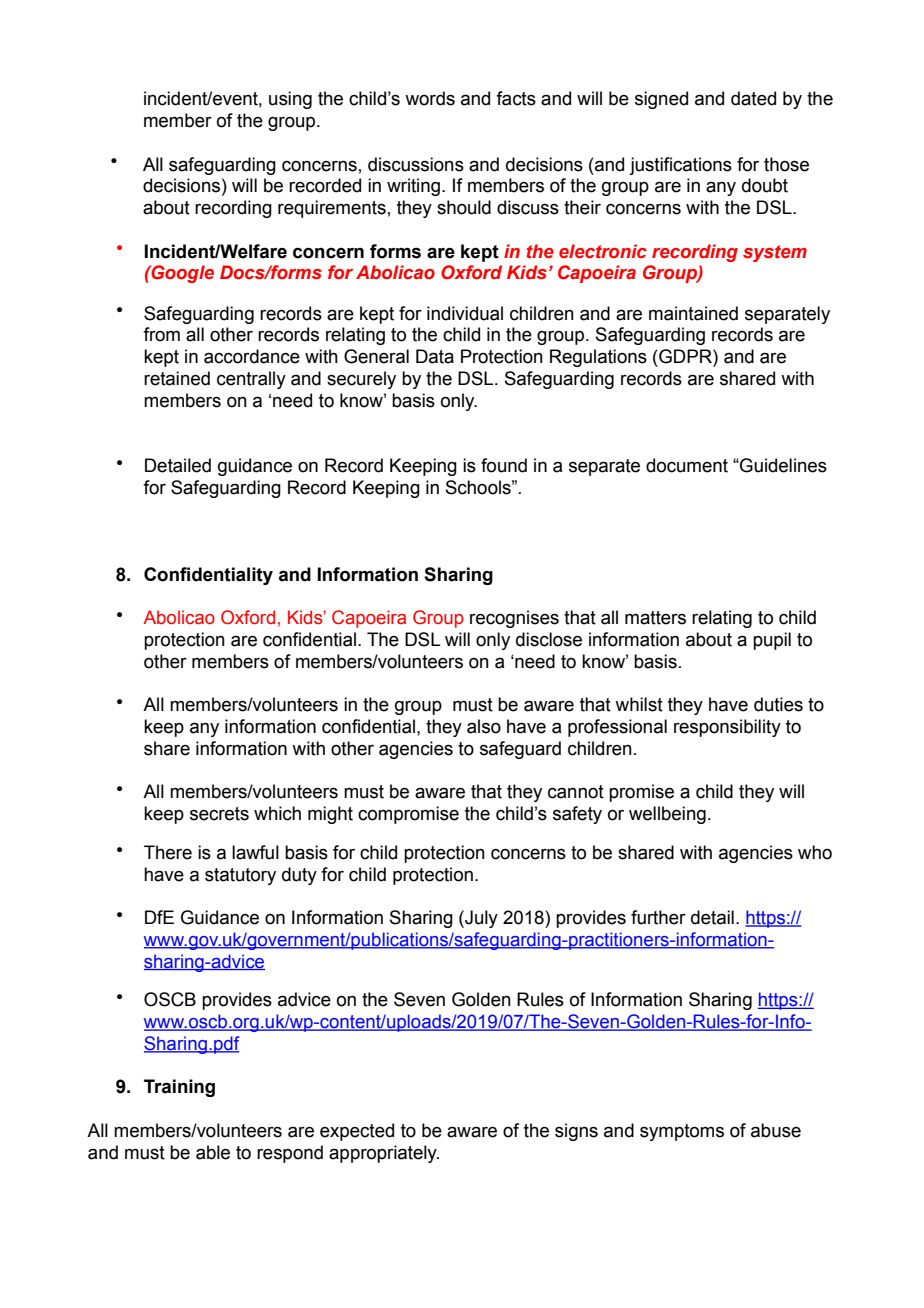 The width and height of the screenshot is (924, 1308). Describe the element at coordinates (687, 465) in the screenshot. I see `document` at that location.
